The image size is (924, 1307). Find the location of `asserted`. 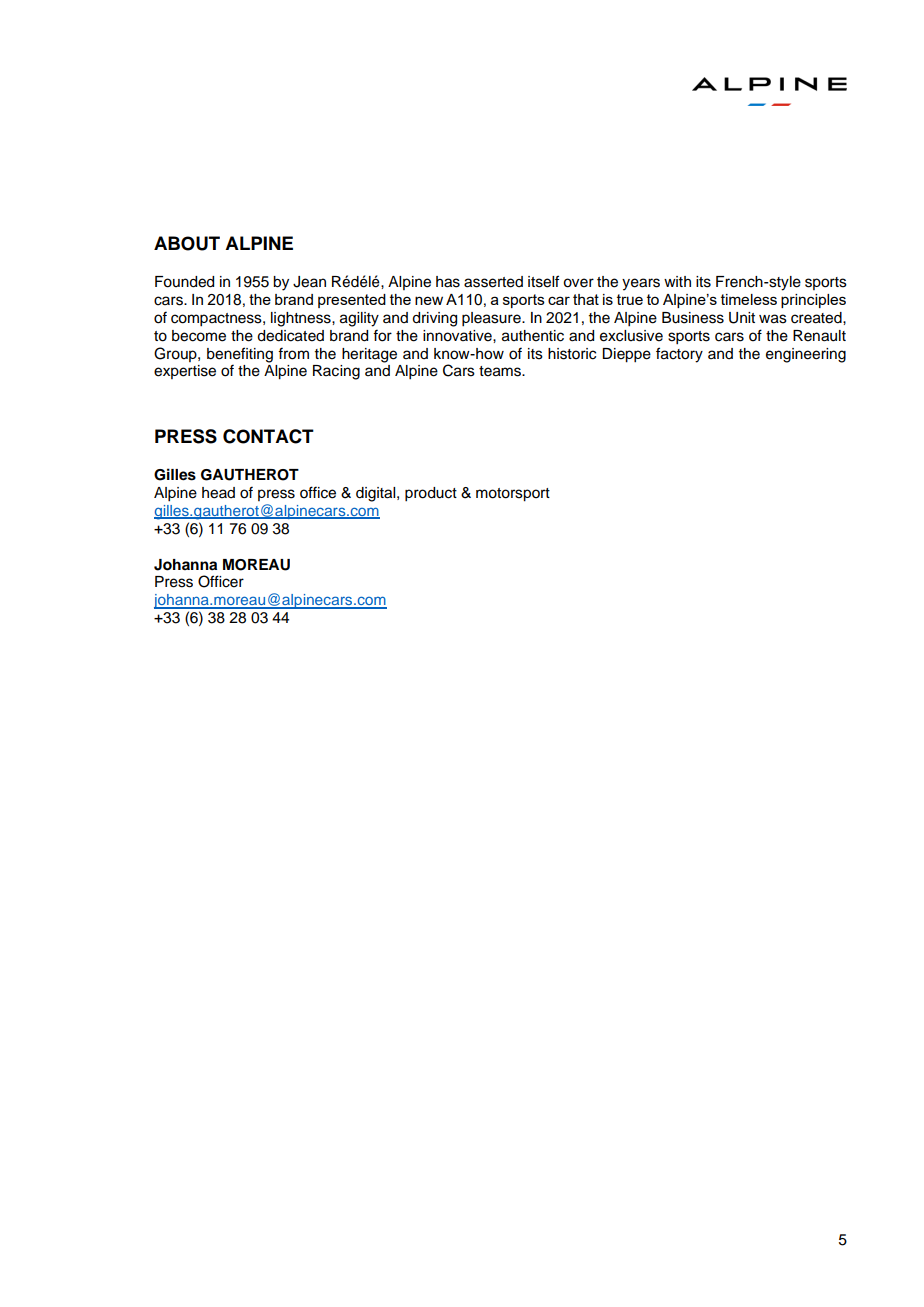

asserted is located at coordinates (493, 282).
